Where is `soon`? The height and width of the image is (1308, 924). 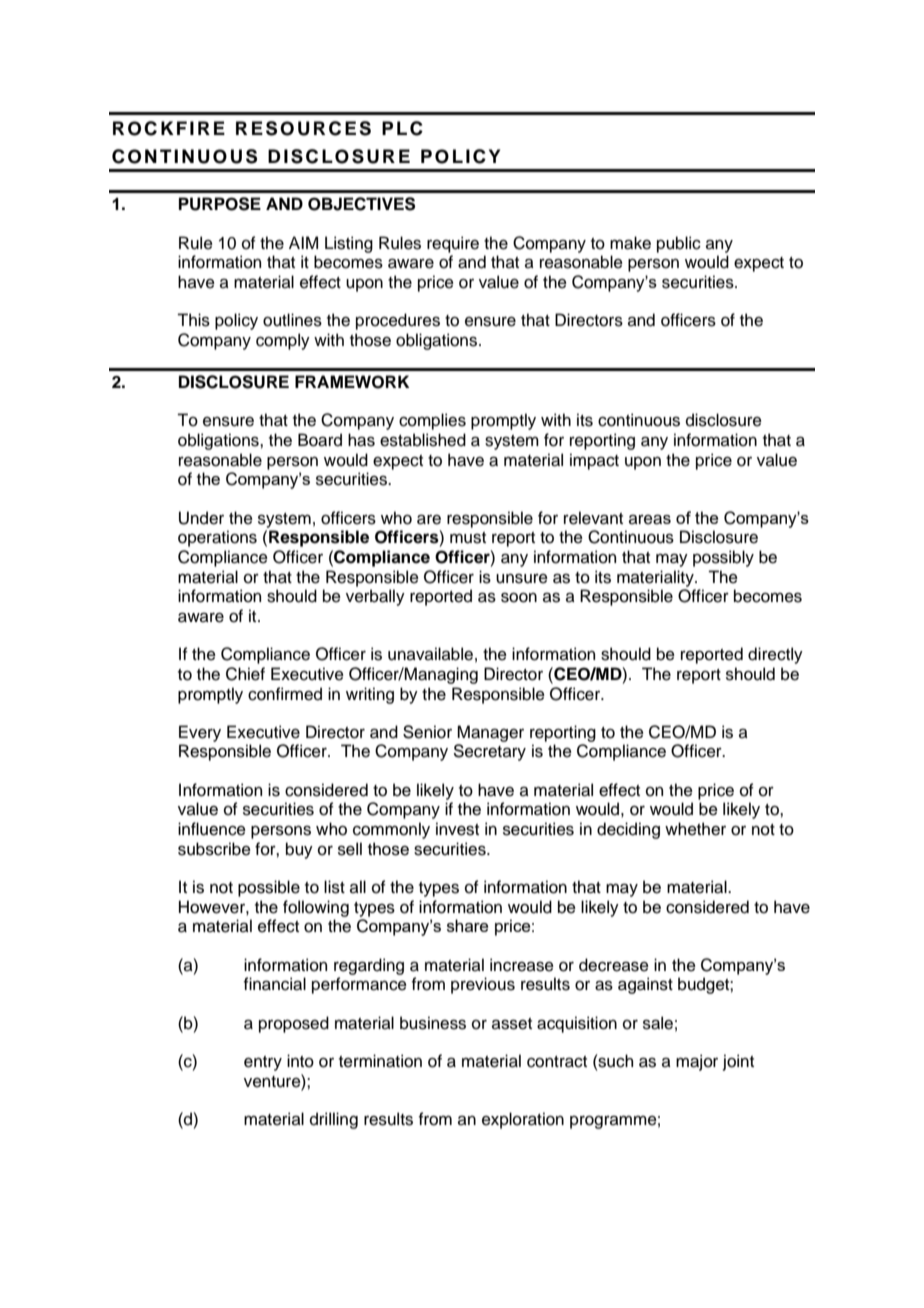 soon is located at coordinates (519, 597).
